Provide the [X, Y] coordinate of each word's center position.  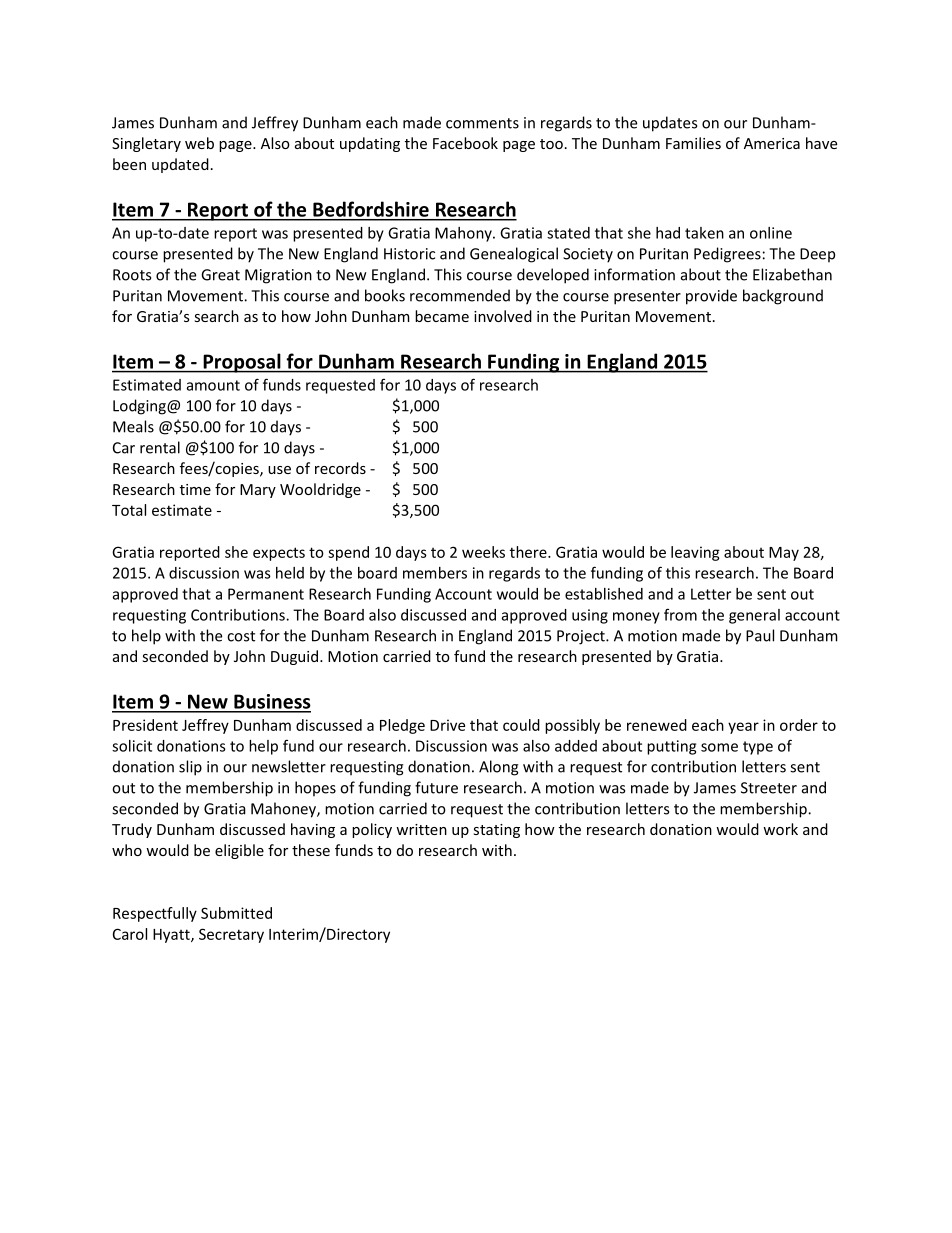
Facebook [465, 143]
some [719, 747]
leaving [695, 553]
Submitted [236, 913]
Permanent [266, 594]
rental [160, 447]
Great [220, 275]
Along [499, 768]
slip [190, 768]
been [129, 164]
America [772, 143]
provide [711, 297]
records [340, 468]
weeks [483, 552]
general [754, 616]
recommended [460, 295]
